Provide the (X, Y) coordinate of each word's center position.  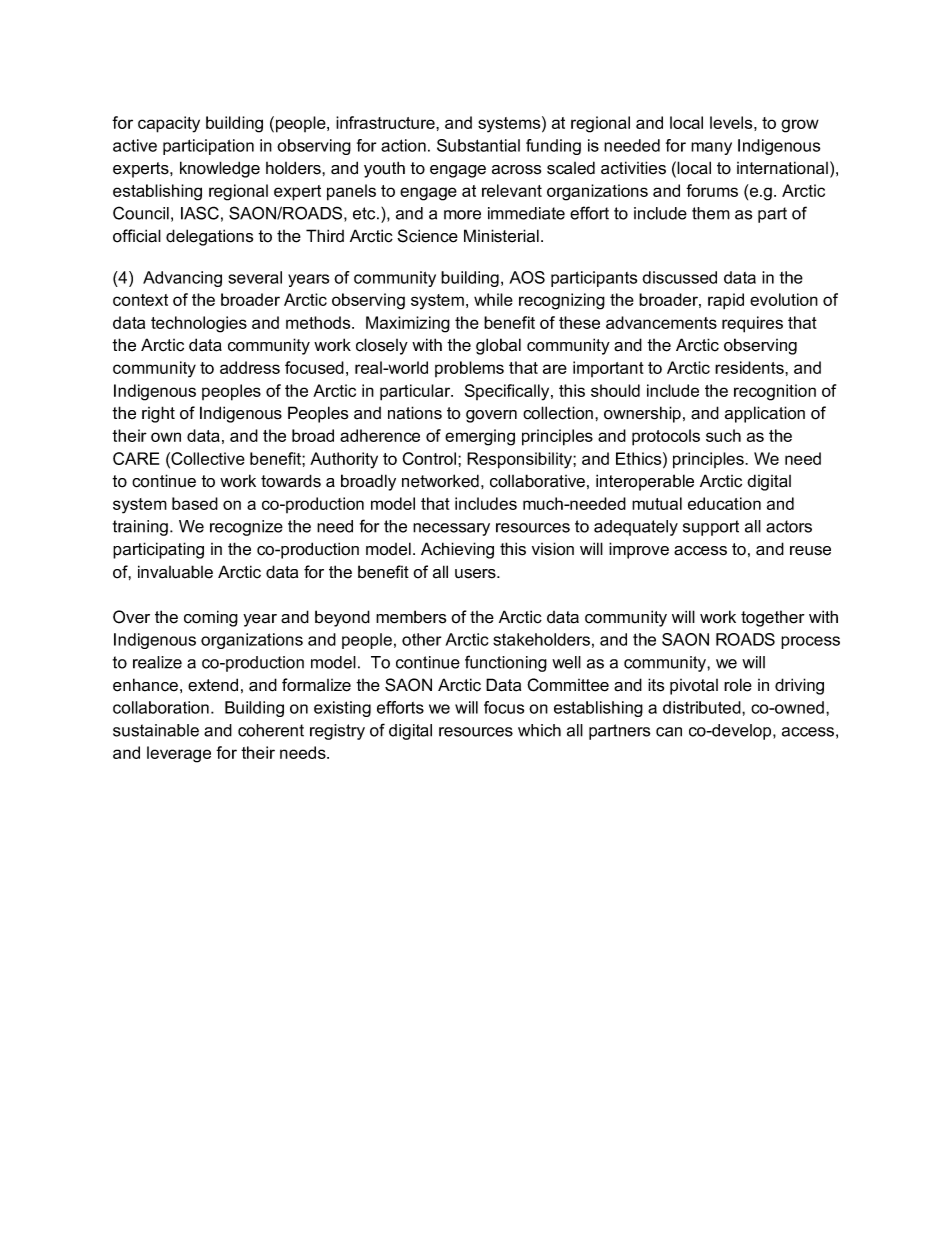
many (711, 148)
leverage (179, 754)
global (498, 346)
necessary (451, 529)
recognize (246, 528)
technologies (199, 324)
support (711, 528)
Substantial (478, 145)
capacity (169, 124)
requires (752, 324)
